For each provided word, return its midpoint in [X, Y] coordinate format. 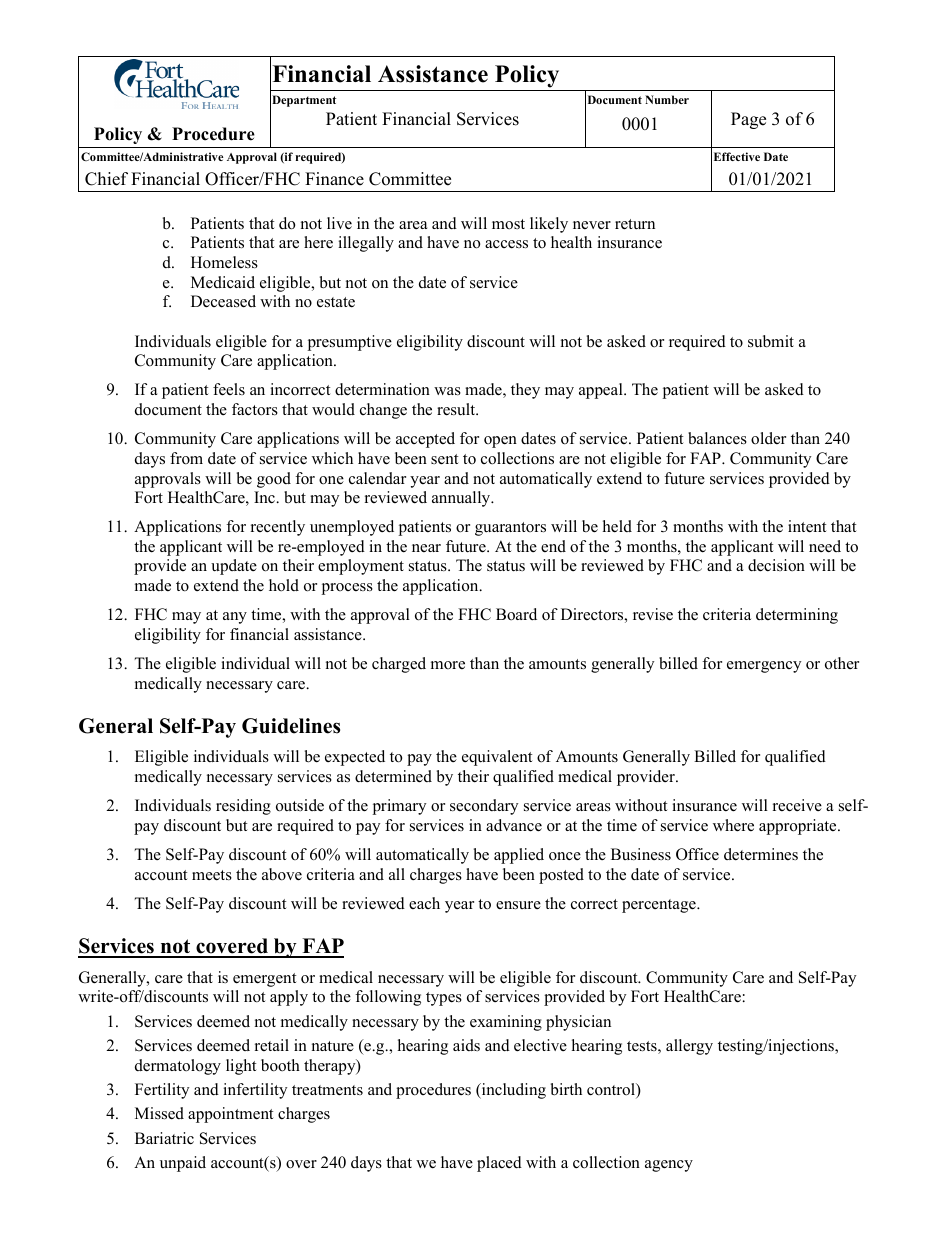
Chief [106, 179]
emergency [764, 667]
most [508, 224]
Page [748, 120]
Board [516, 614]
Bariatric [164, 1138]
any [235, 618]
